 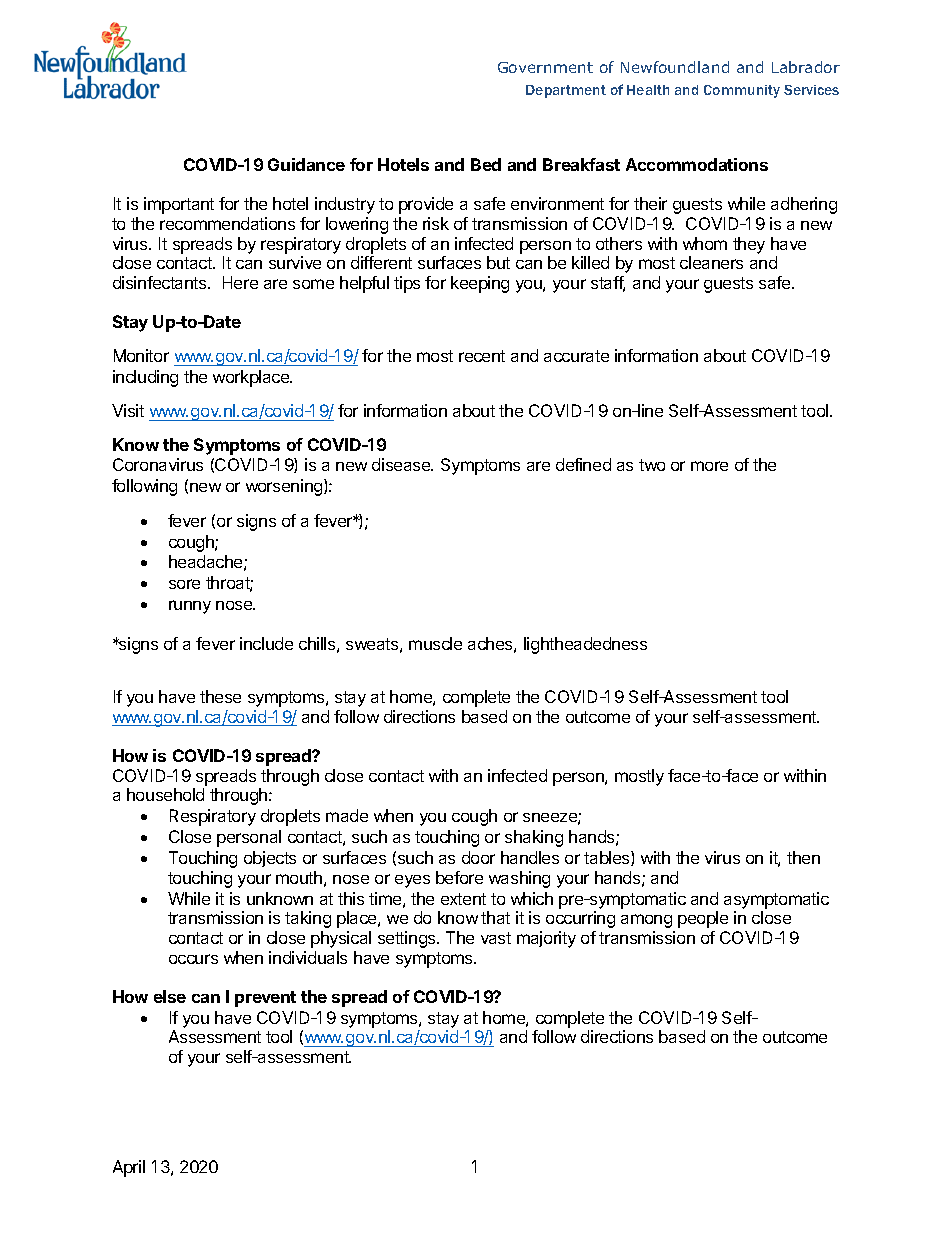 What do you see at coordinates (482, 356) in the screenshot?
I see `recent` at bounding box center [482, 356].
